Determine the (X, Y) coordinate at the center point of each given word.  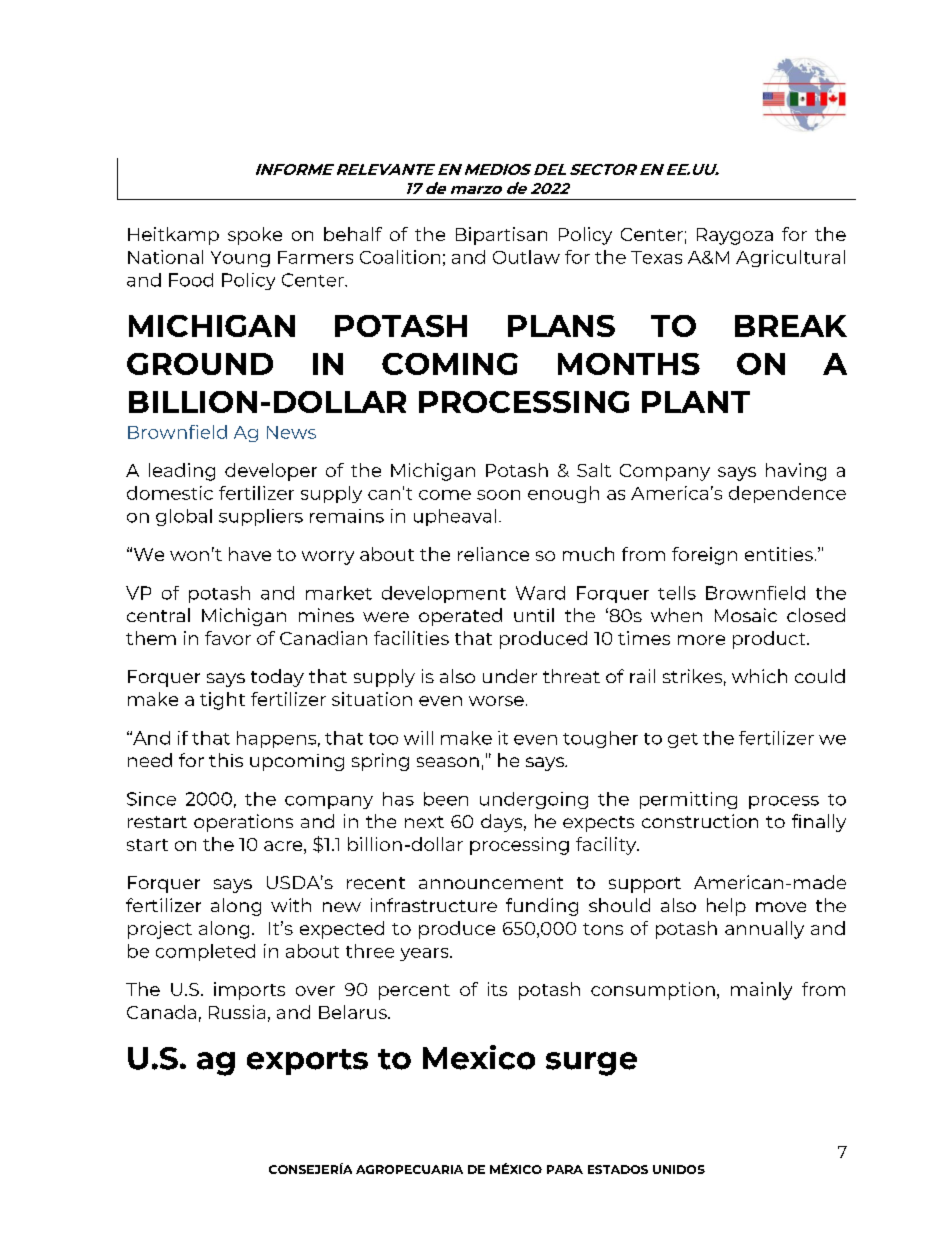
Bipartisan (501, 236)
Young (240, 259)
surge (591, 1064)
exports (307, 1062)
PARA (565, 1169)
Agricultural (790, 258)
